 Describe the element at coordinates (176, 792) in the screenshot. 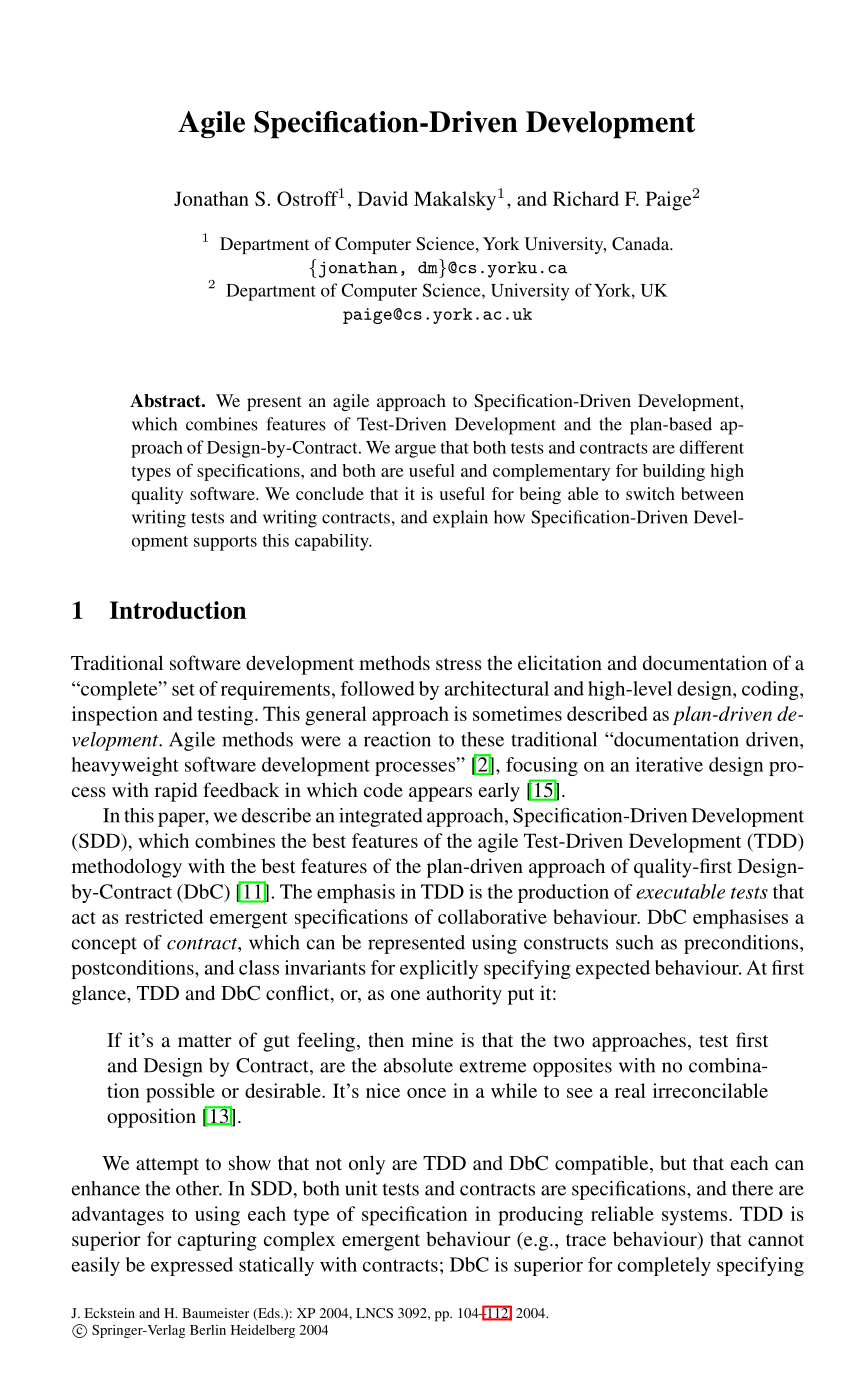

I see `rapid` at that location.
